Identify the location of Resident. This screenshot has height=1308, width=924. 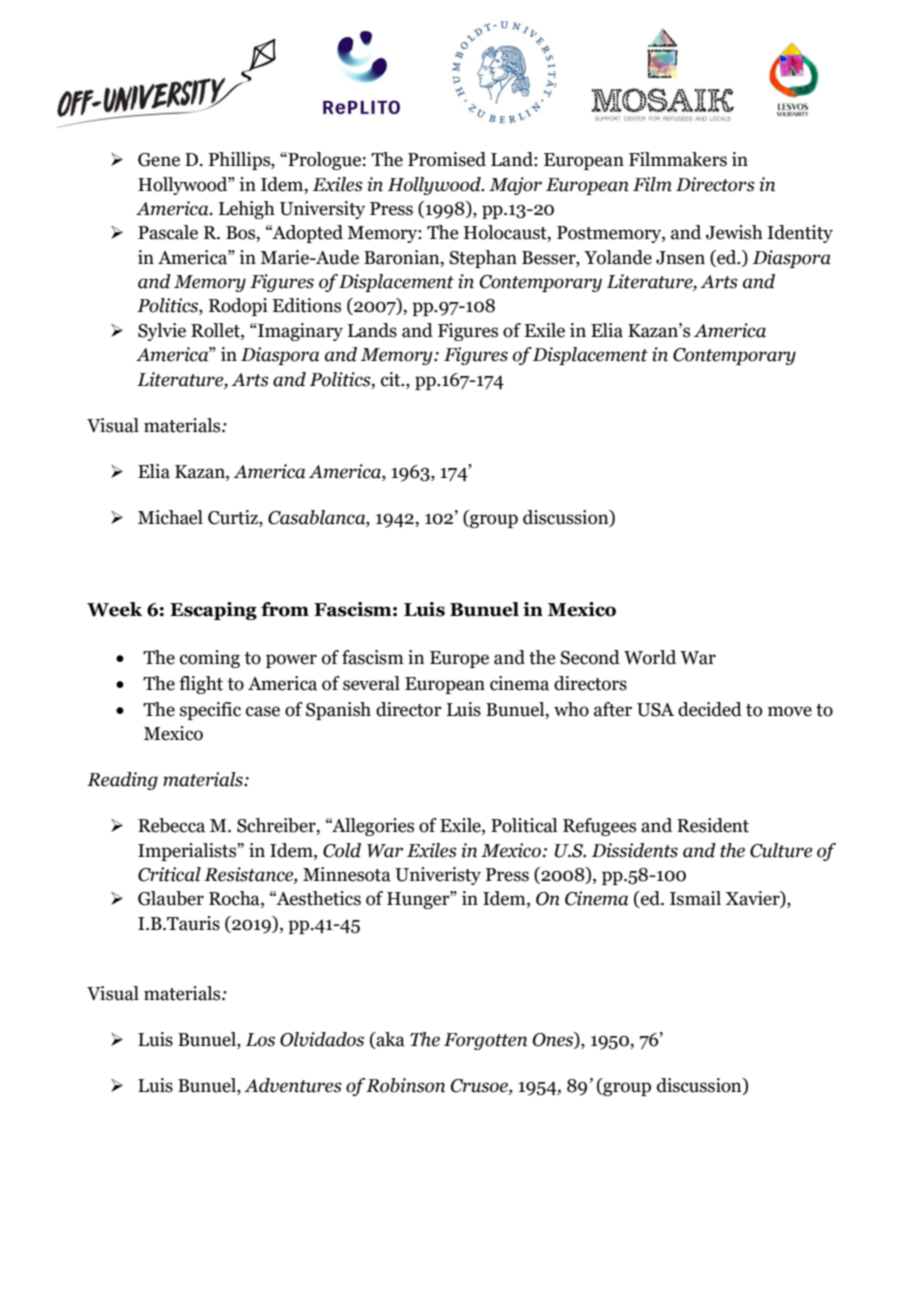
(713, 825).
